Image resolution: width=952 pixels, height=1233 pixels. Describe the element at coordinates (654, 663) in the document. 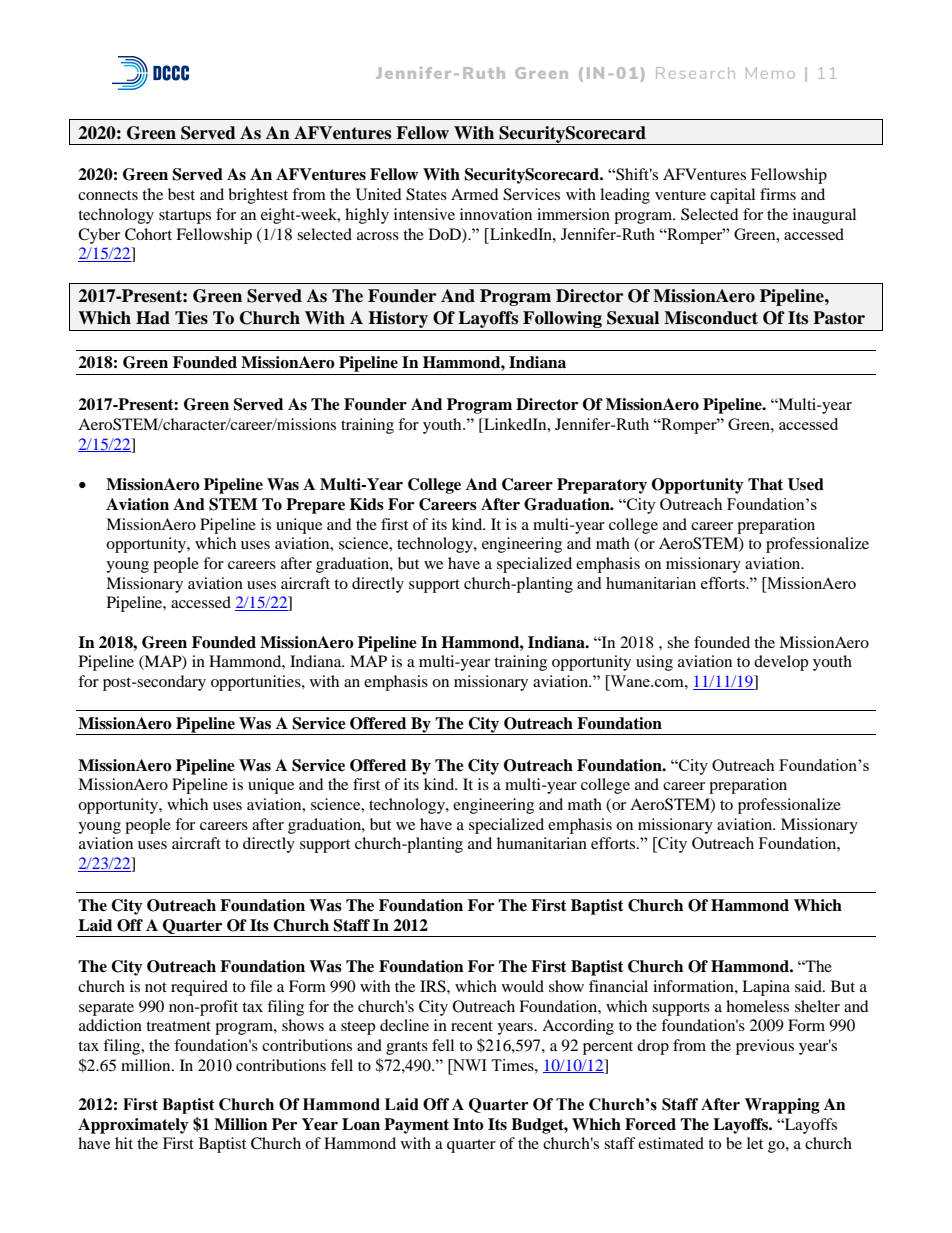

I see `using` at that location.
